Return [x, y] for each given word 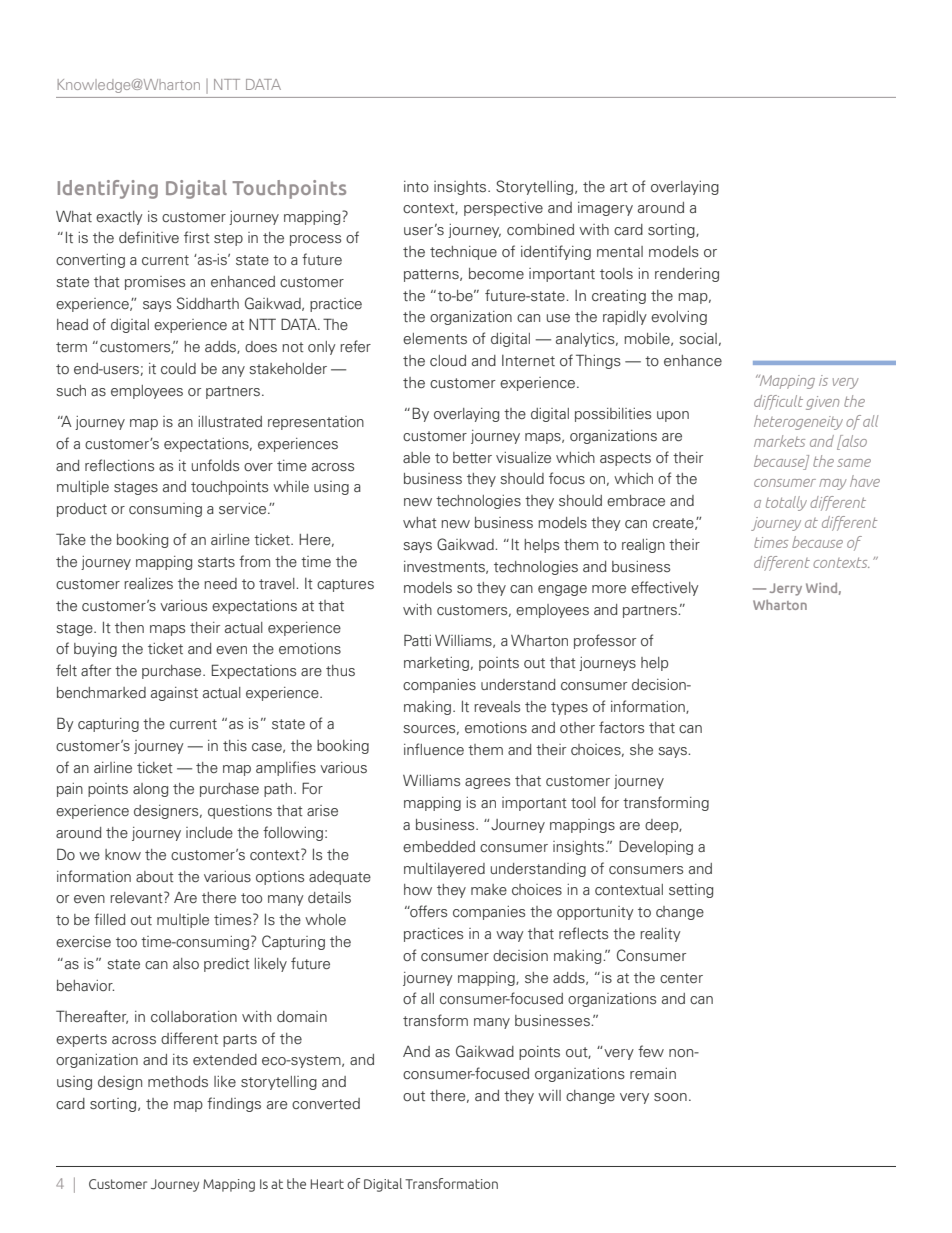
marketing [438, 664]
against [174, 694]
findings [234, 1104]
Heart [327, 1184]
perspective [503, 209]
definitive [149, 237]
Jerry [786, 589]
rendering [687, 275]
